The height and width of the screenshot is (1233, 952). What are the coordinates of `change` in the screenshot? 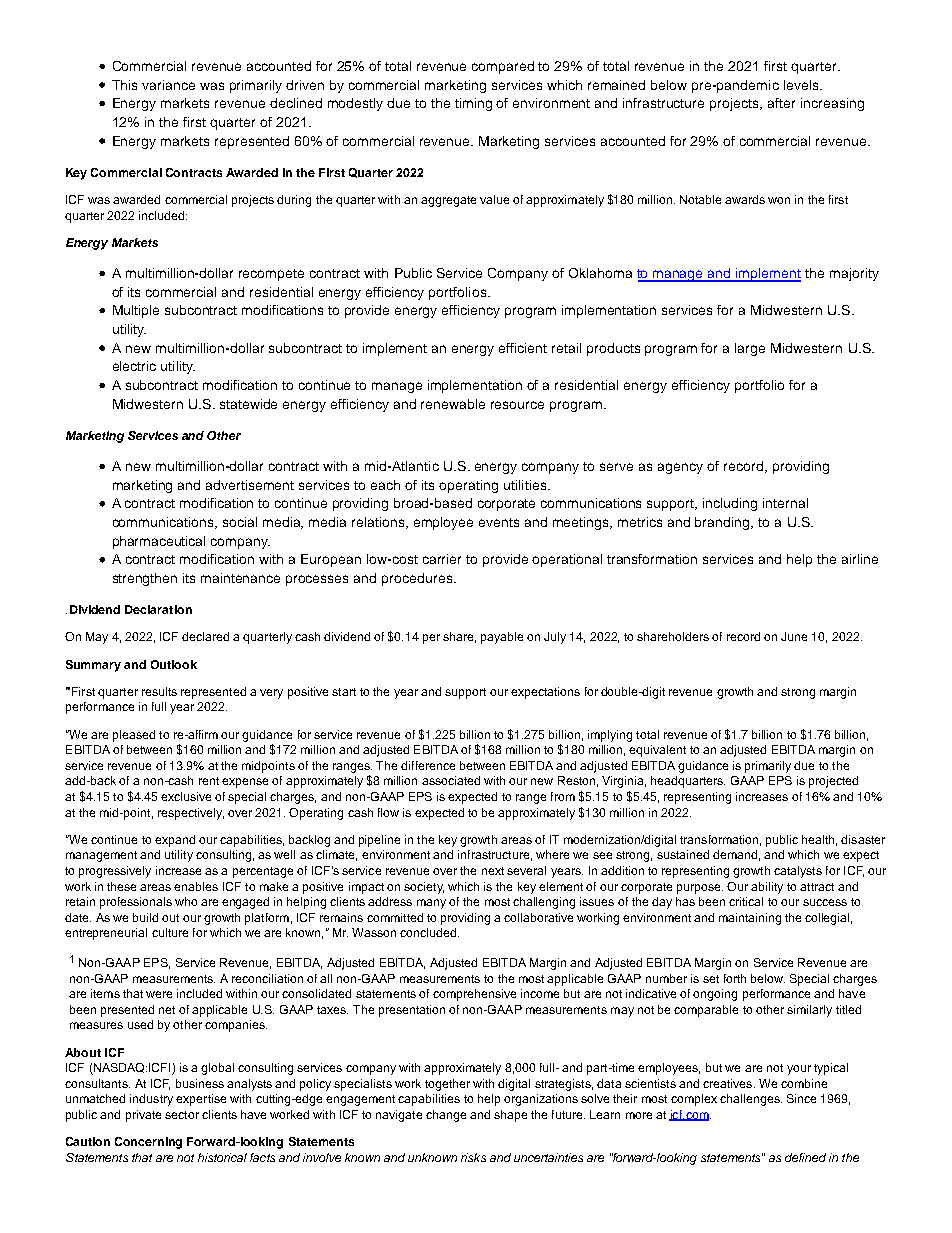 It's located at (446, 1116).
